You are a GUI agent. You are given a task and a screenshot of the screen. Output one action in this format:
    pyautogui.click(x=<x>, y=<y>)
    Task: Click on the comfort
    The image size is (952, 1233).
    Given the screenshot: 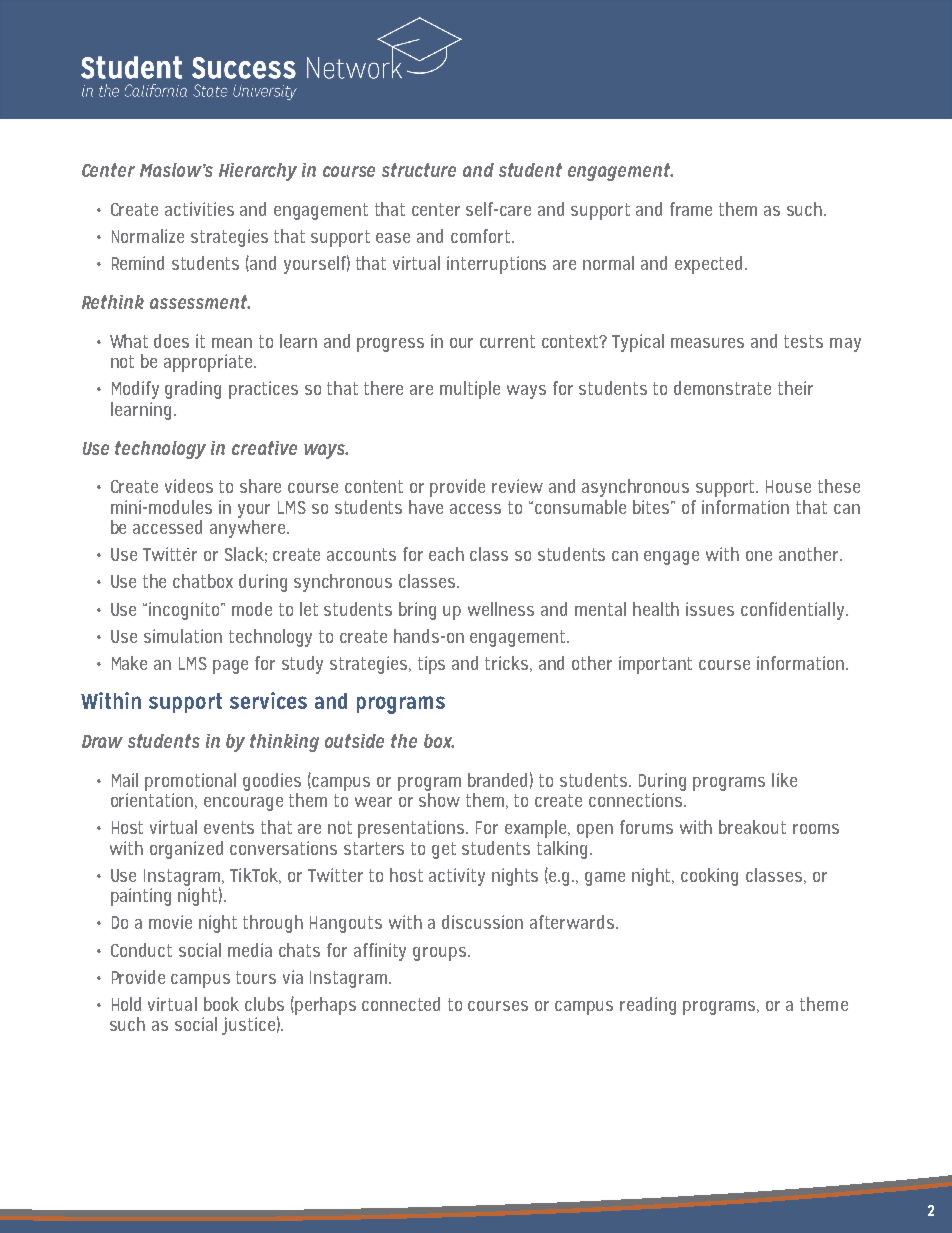 What is the action you would take?
    pyautogui.click(x=482, y=236)
